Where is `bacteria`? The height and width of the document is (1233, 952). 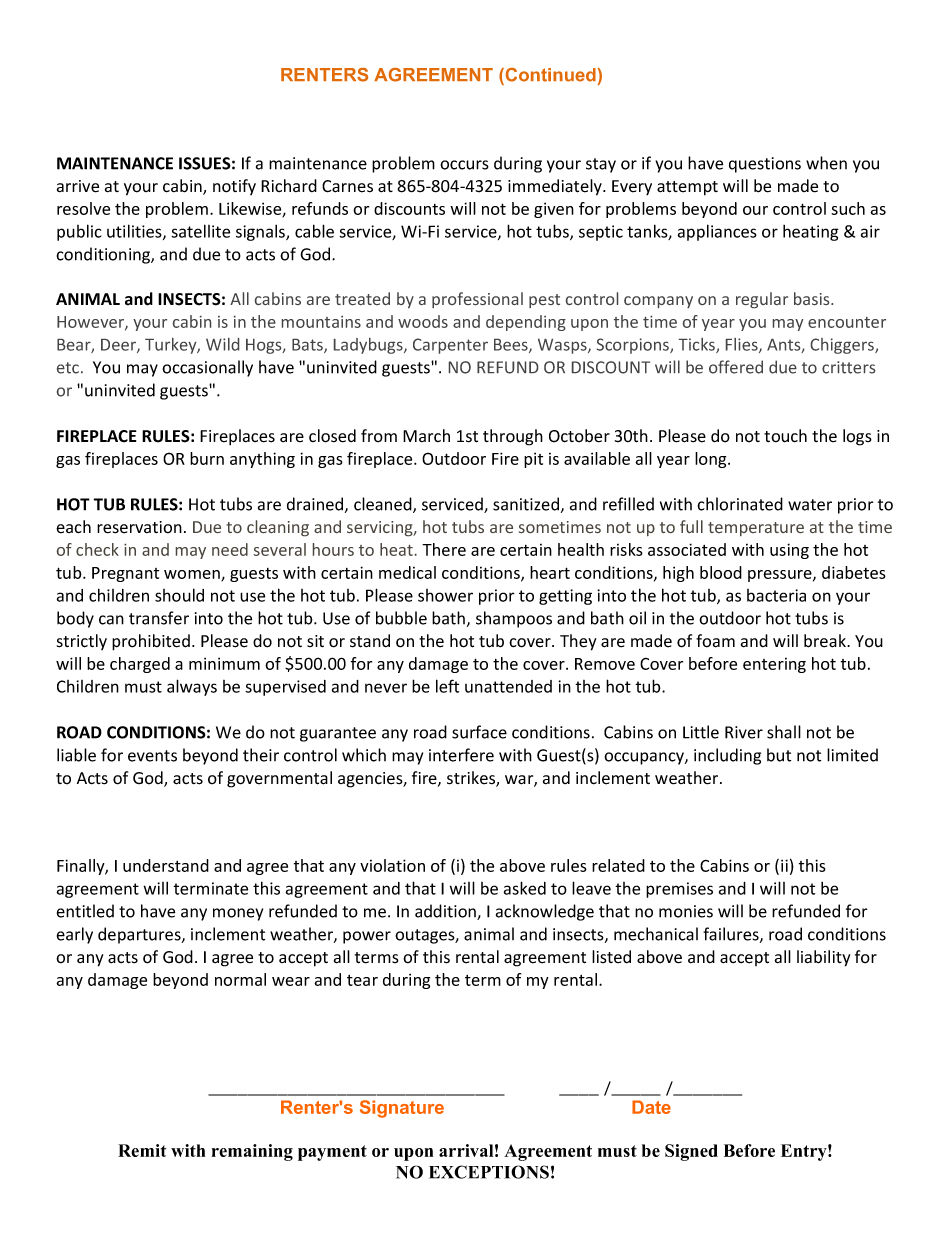
bacteria is located at coordinates (776, 595).
